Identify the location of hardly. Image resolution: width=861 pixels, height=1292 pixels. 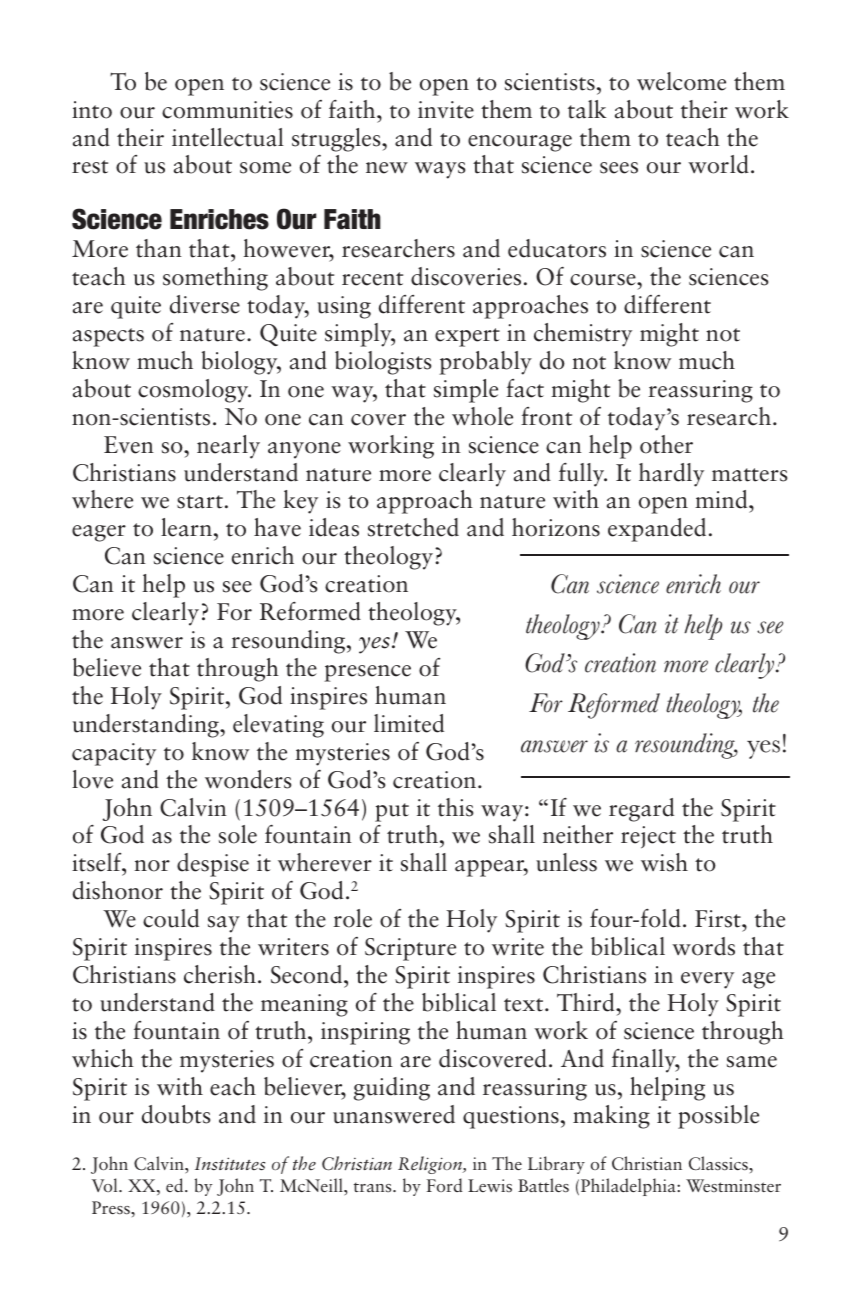
(671, 475).
